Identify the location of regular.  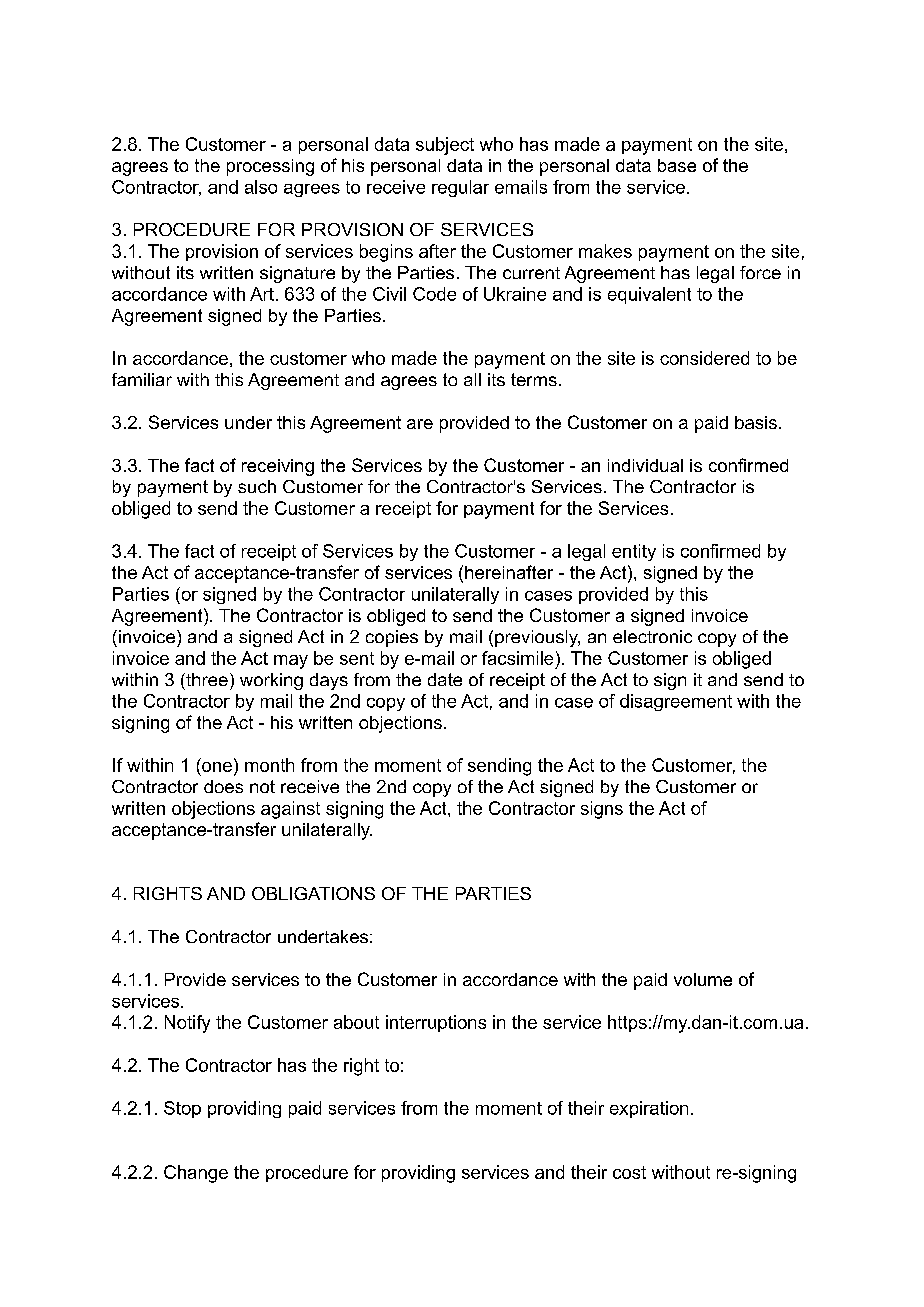
(460, 188).
